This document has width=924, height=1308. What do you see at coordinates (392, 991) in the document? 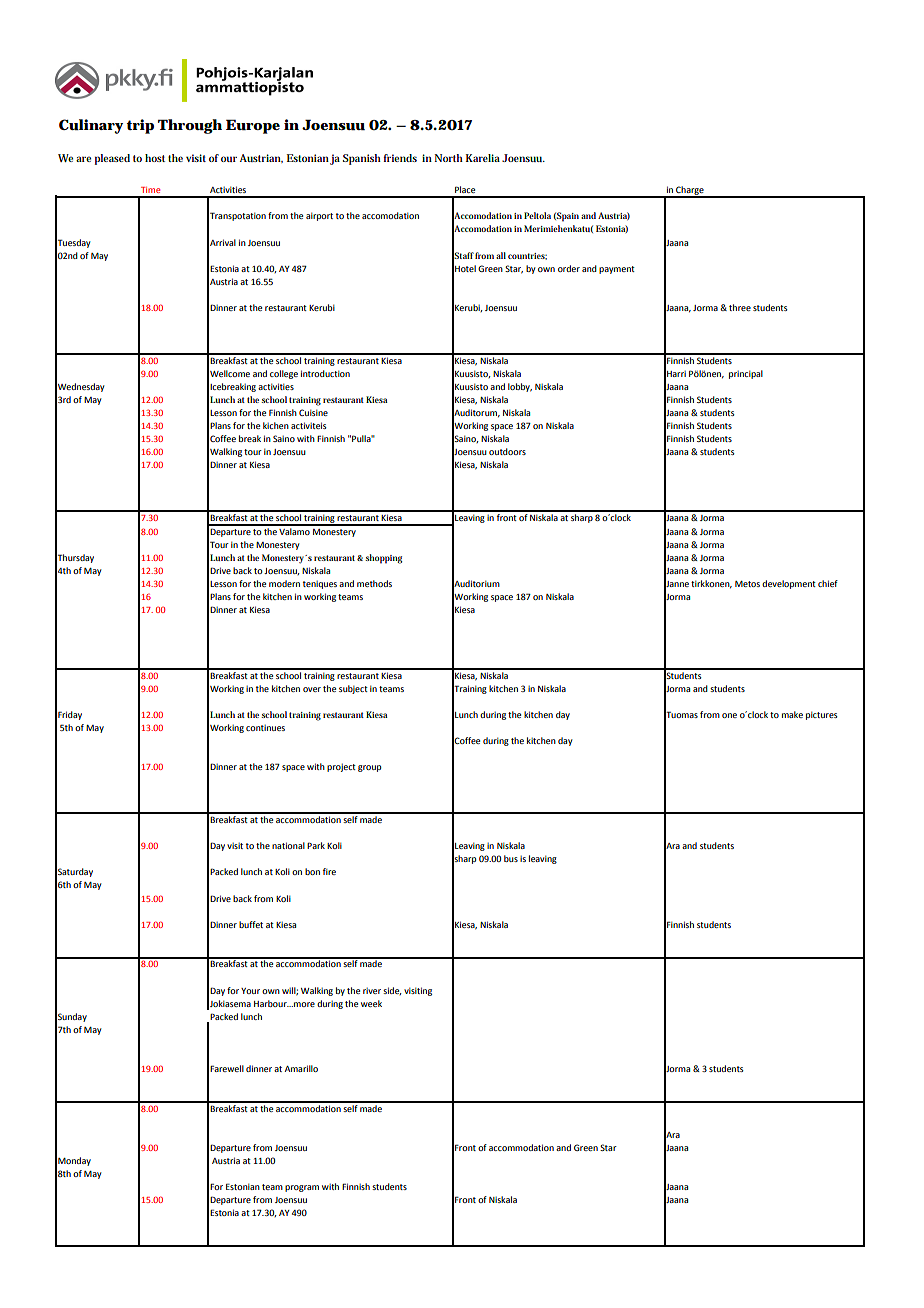
I see `side` at bounding box center [392, 991].
